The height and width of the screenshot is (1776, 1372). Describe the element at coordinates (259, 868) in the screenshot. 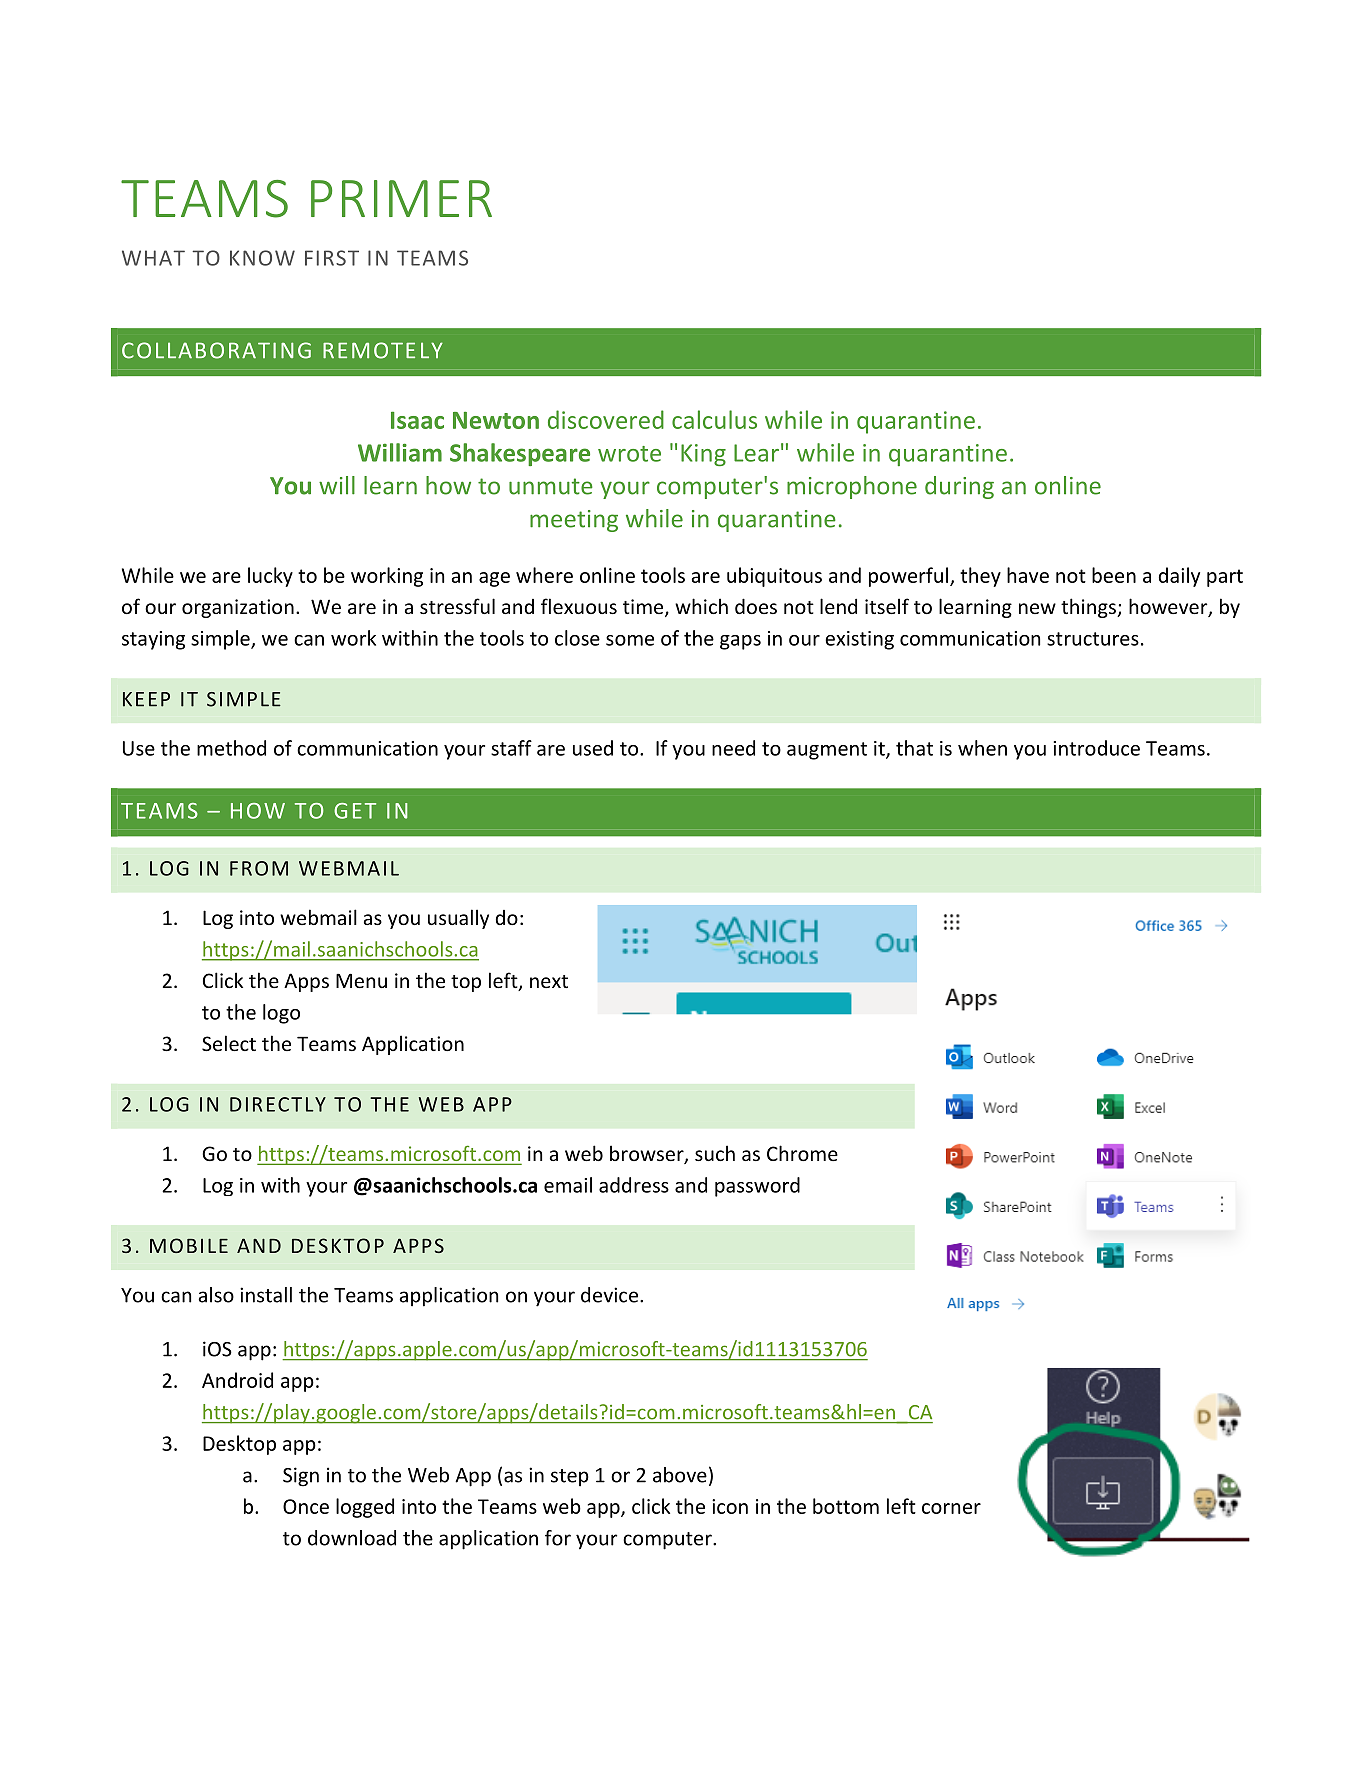

I see `FROM` at that location.
